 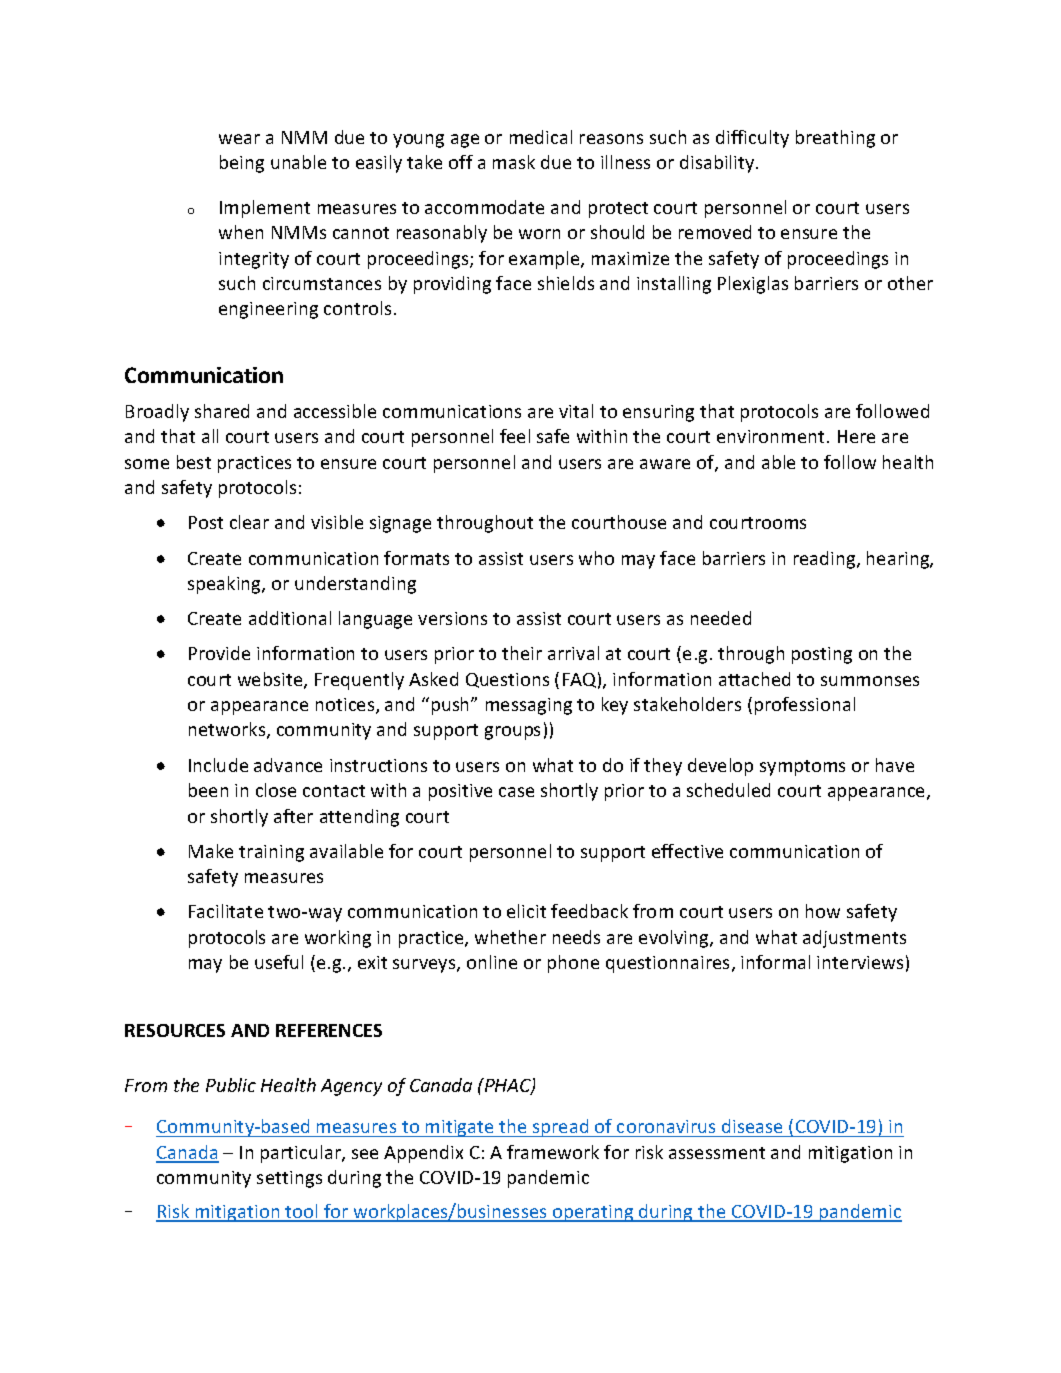 What do you see at coordinates (752, 1126) in the screenshot?
I see `disease` at bounding box center [752, 1126].
